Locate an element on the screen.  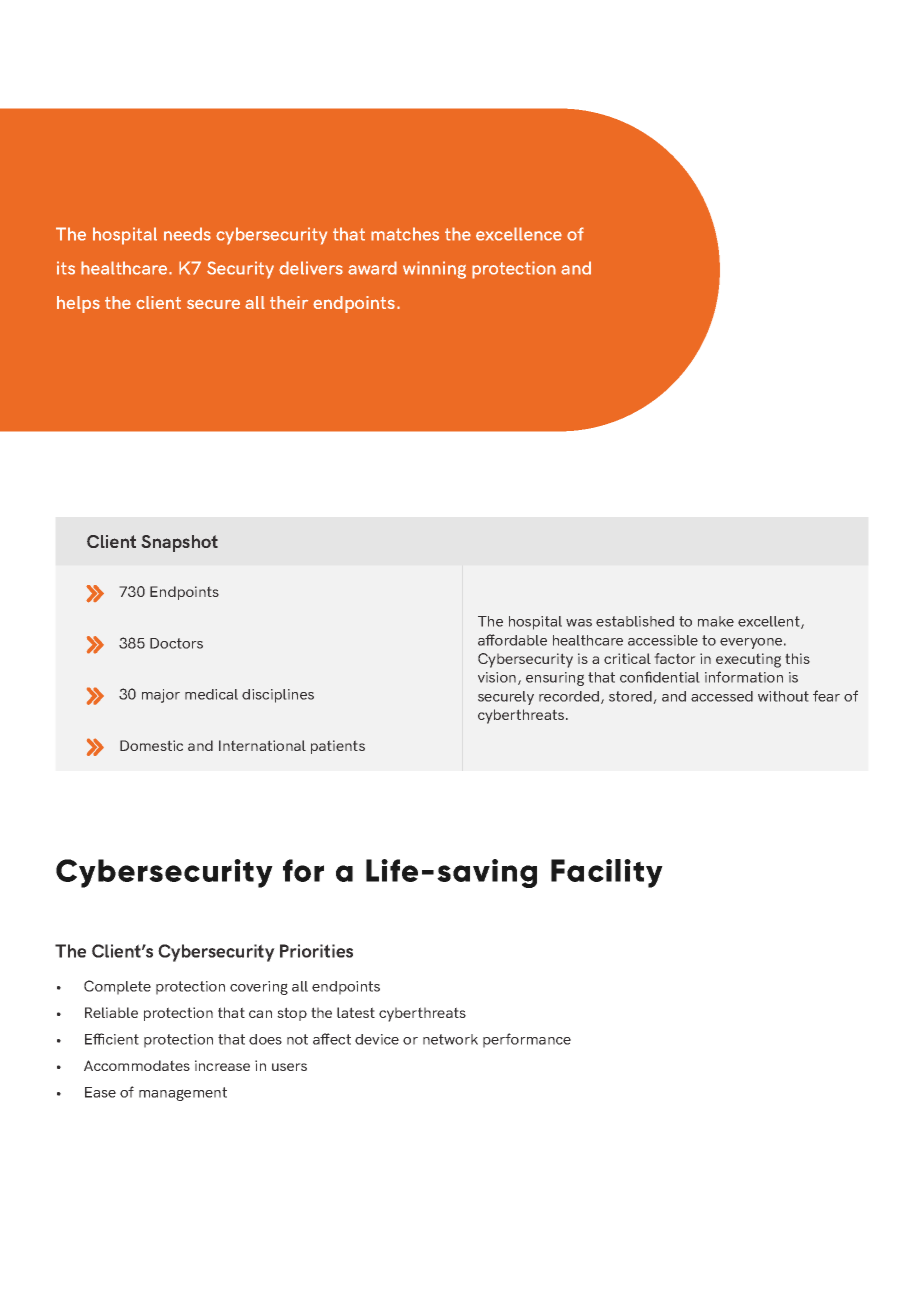
Domestic is located at coordinates (151, 745).
